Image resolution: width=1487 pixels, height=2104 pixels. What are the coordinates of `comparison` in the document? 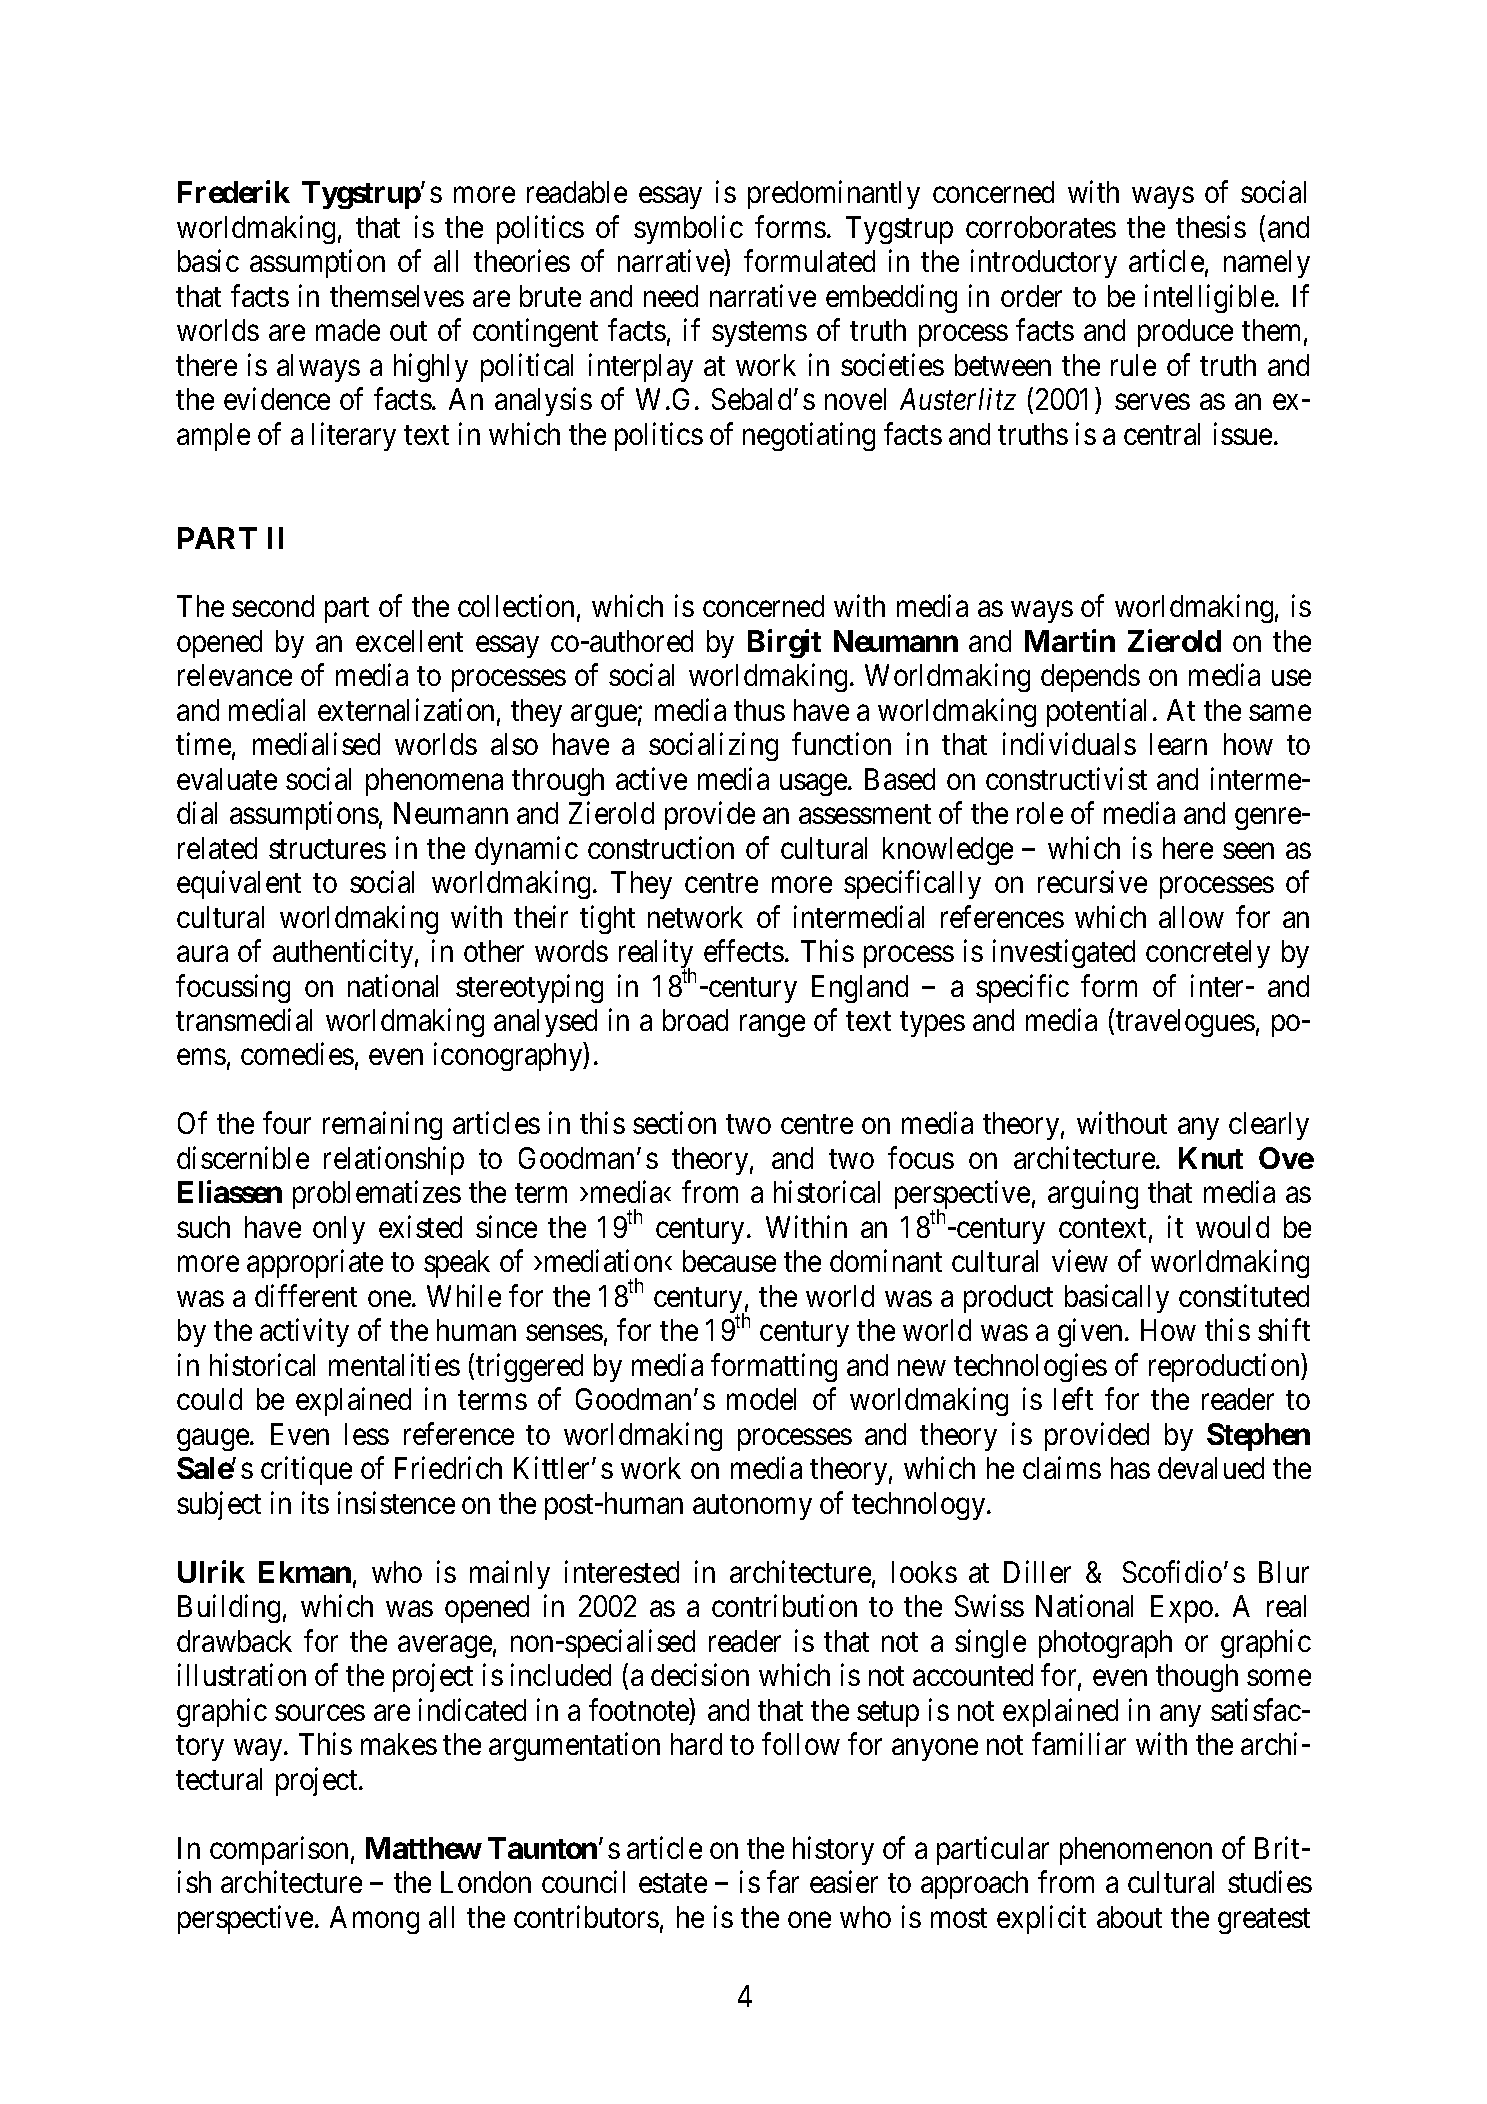 It's located at (279, 1850).
